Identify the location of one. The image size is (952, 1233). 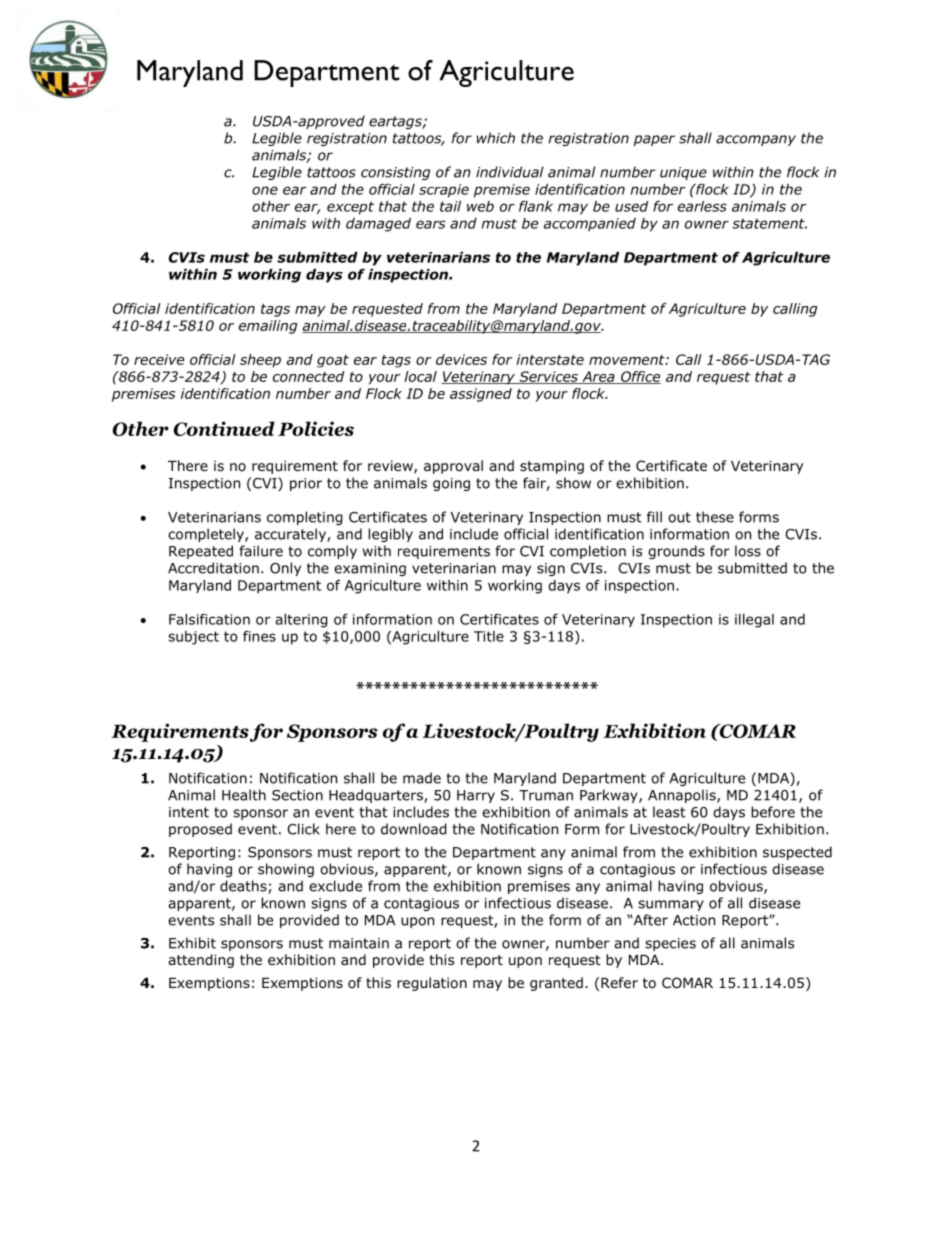
(265, 190).
